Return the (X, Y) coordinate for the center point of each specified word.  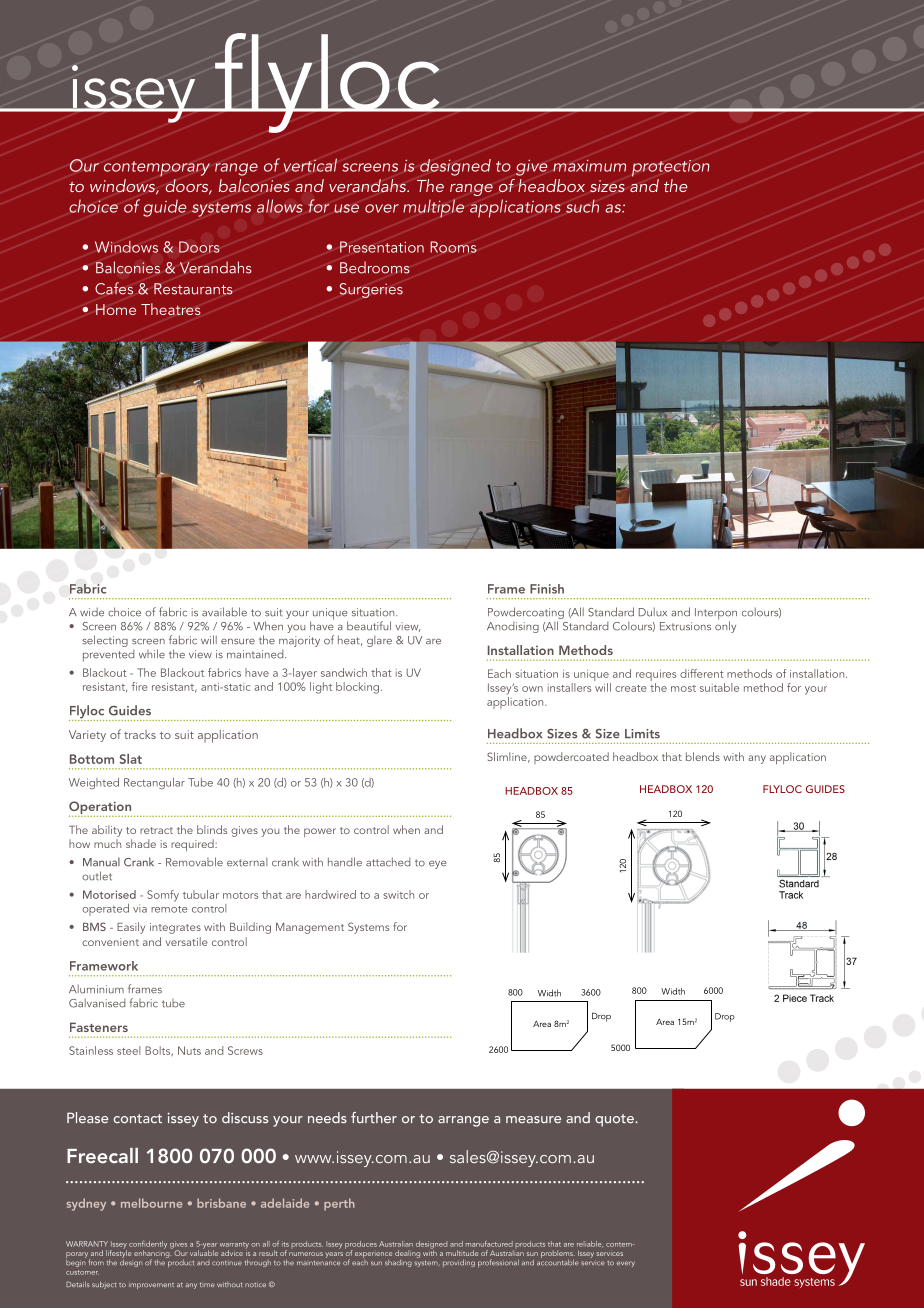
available (224, 612)
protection (671, 168)
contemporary (157, 169)
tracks (140, 734)
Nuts (189, 1050)
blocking (359, 688)
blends (703, 756)
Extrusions (685, 626)
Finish (547, 589)
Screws (245, 1050)
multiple (433, 208)
